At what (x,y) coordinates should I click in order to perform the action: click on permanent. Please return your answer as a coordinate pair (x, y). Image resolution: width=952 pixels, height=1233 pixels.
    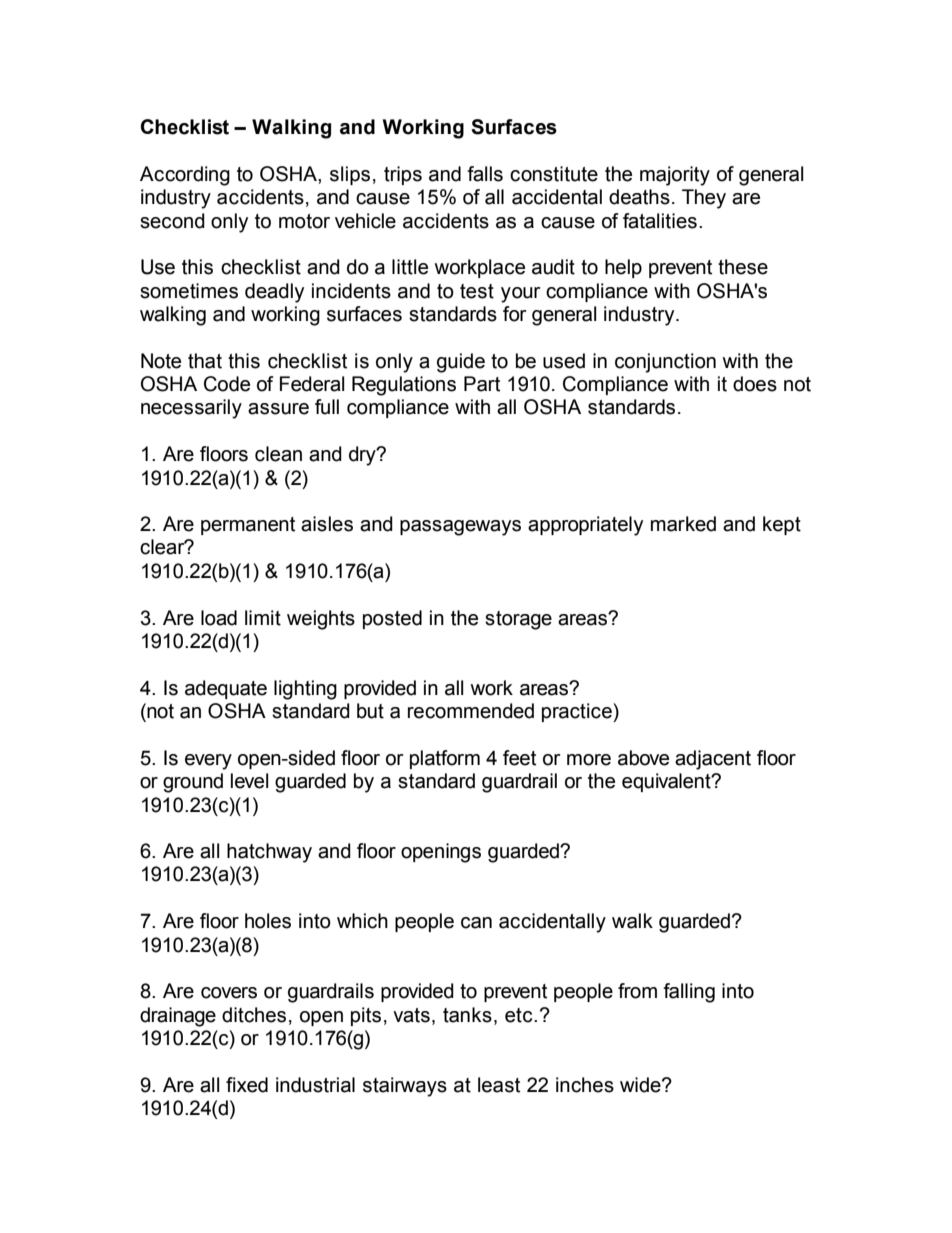
    Looking at the image, I should click on (248, 526).
